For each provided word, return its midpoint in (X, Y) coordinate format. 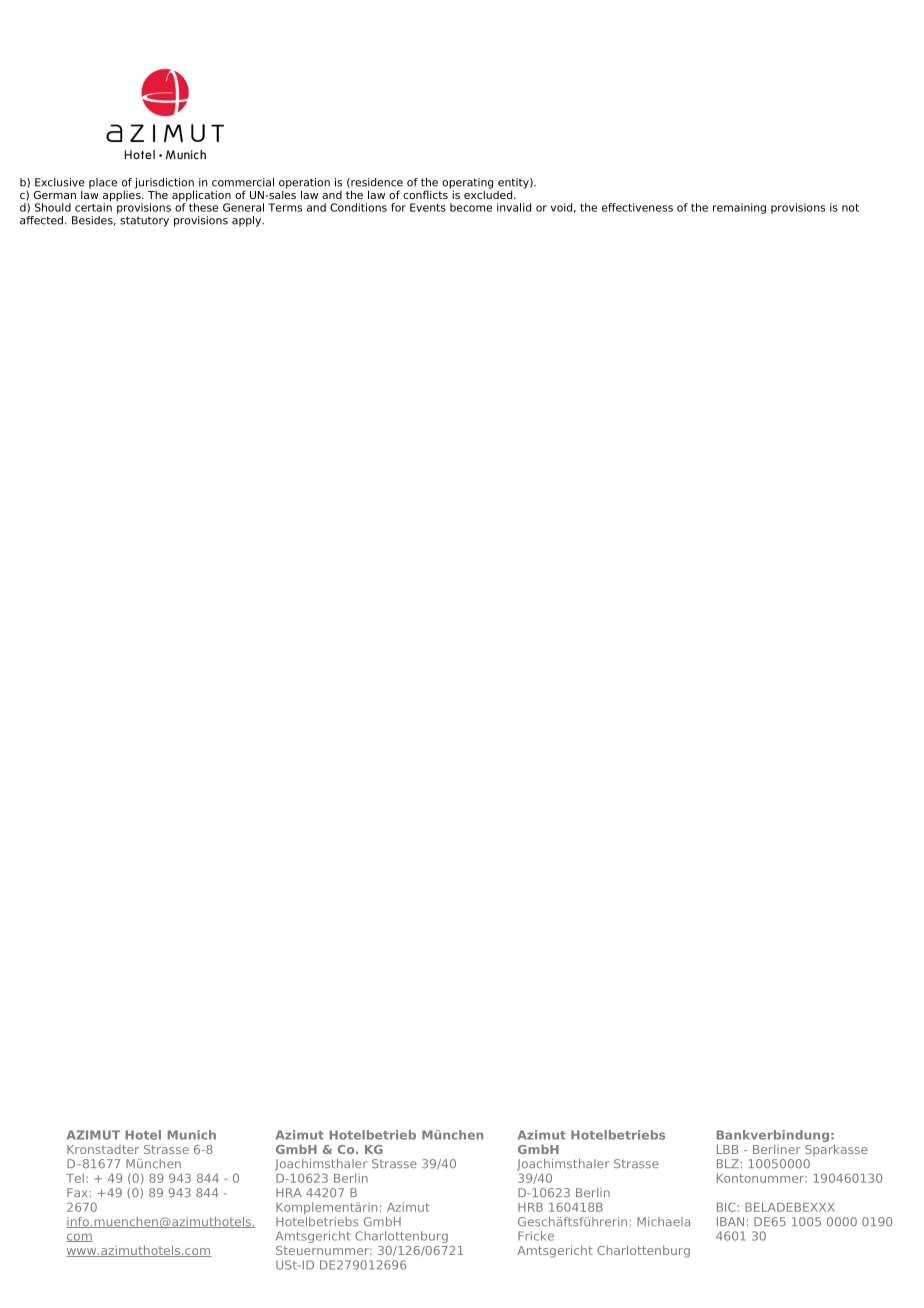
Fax (77, 1193)
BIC (726, 1207)
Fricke (536, 1236)
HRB (530, 1207)
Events (428, 207)
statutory (144, 221)
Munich (192, 1135)
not (850, 208)
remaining (739, 208)
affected (41, 220)
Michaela (663, 1222)
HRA (288, 1192)
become (471, 207)
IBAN (730, 1221)
